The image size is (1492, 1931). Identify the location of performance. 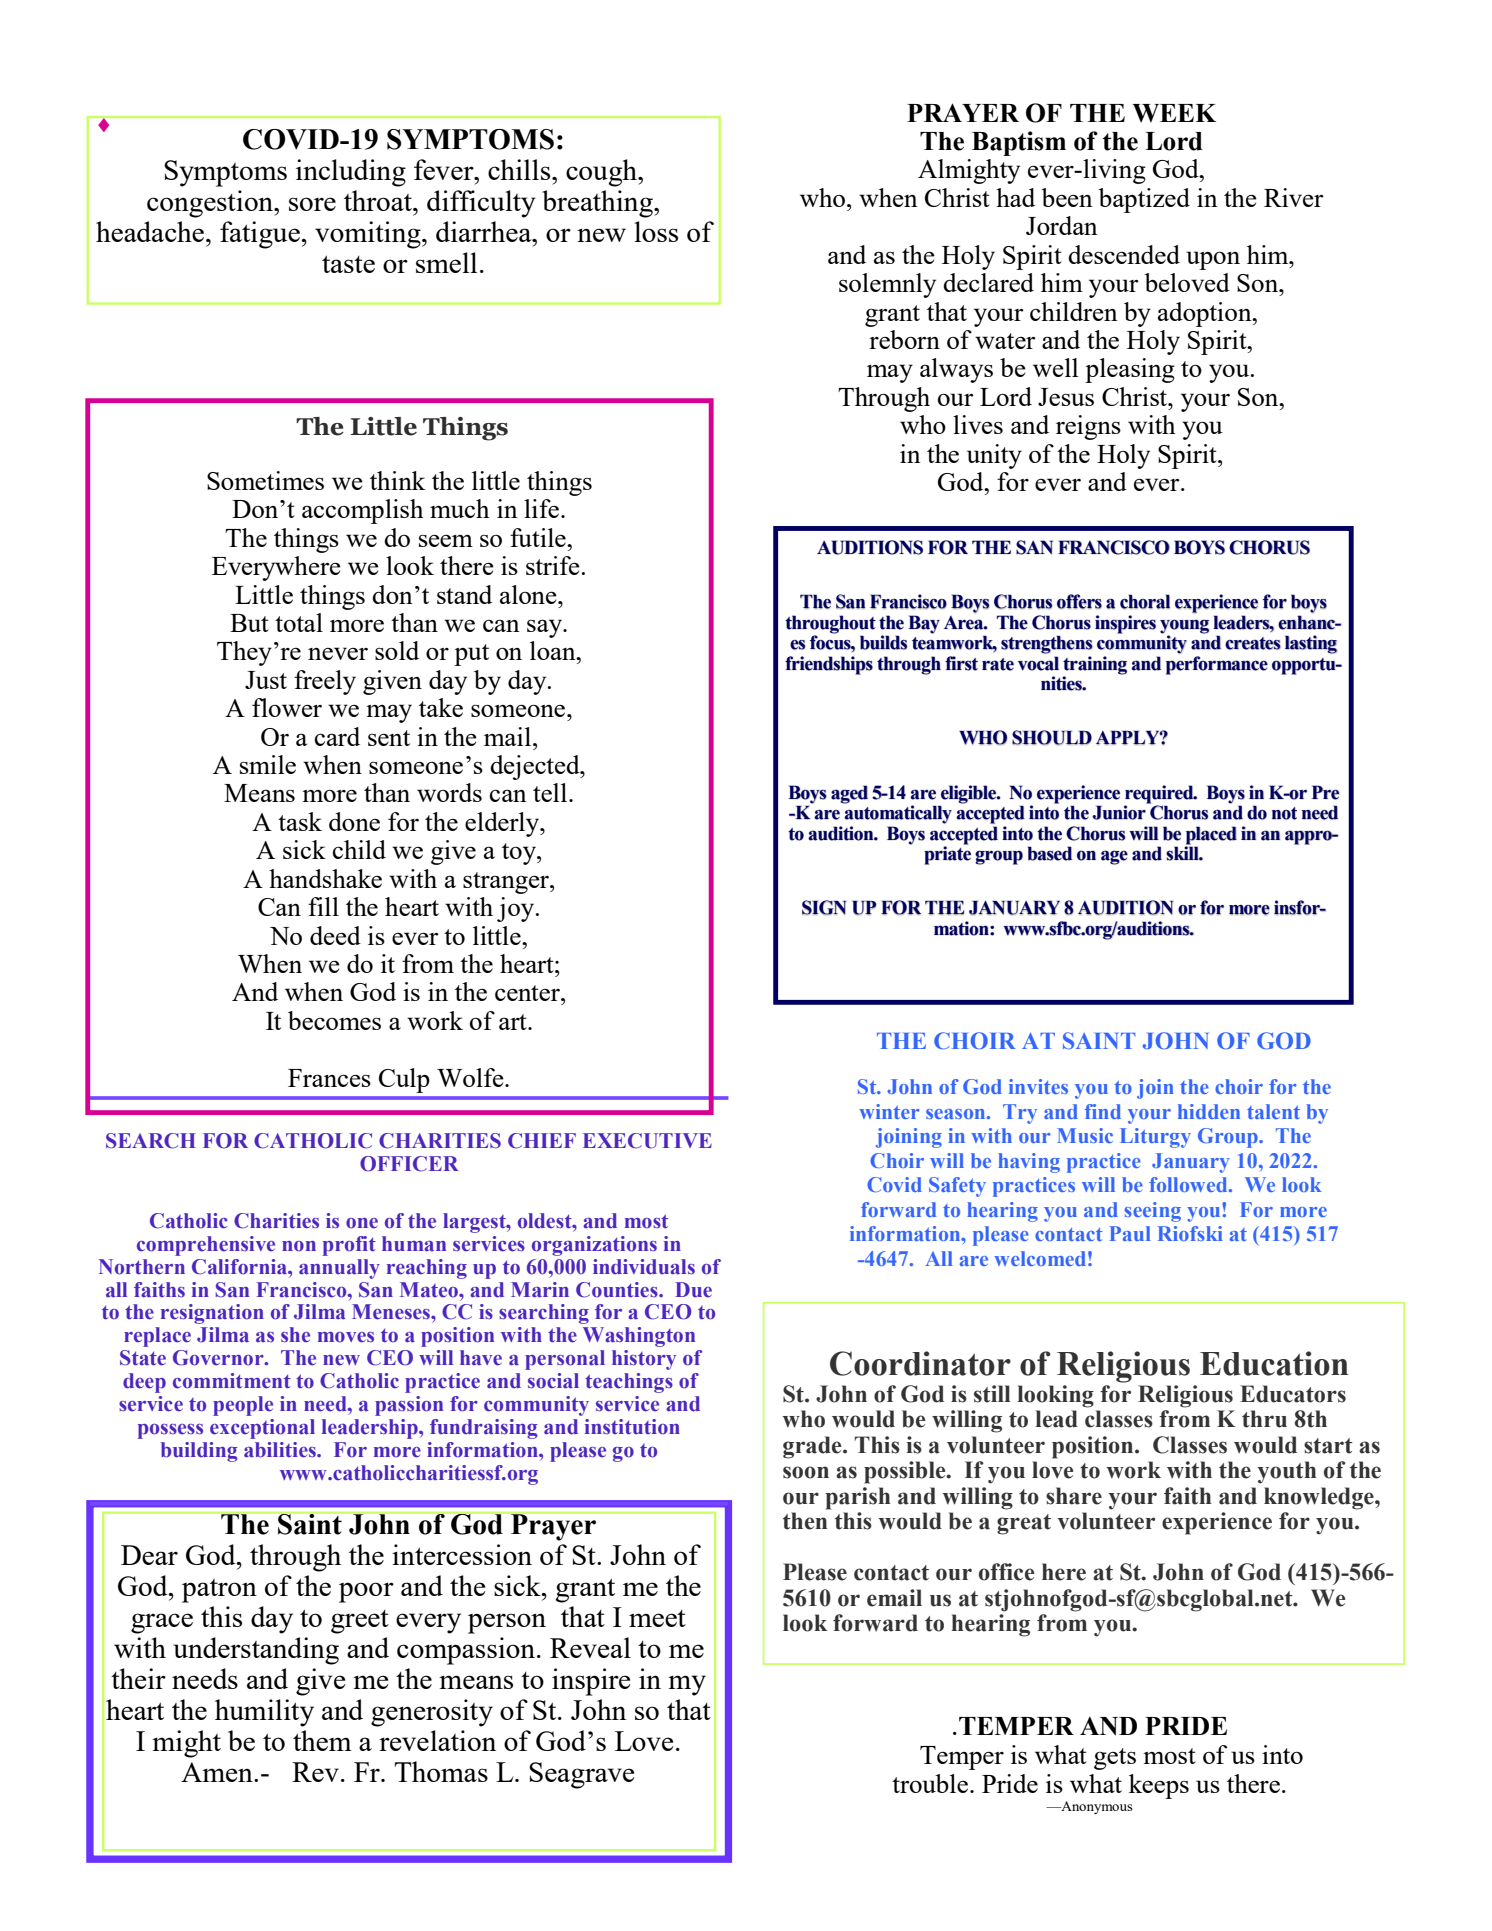
(1217, 665).
